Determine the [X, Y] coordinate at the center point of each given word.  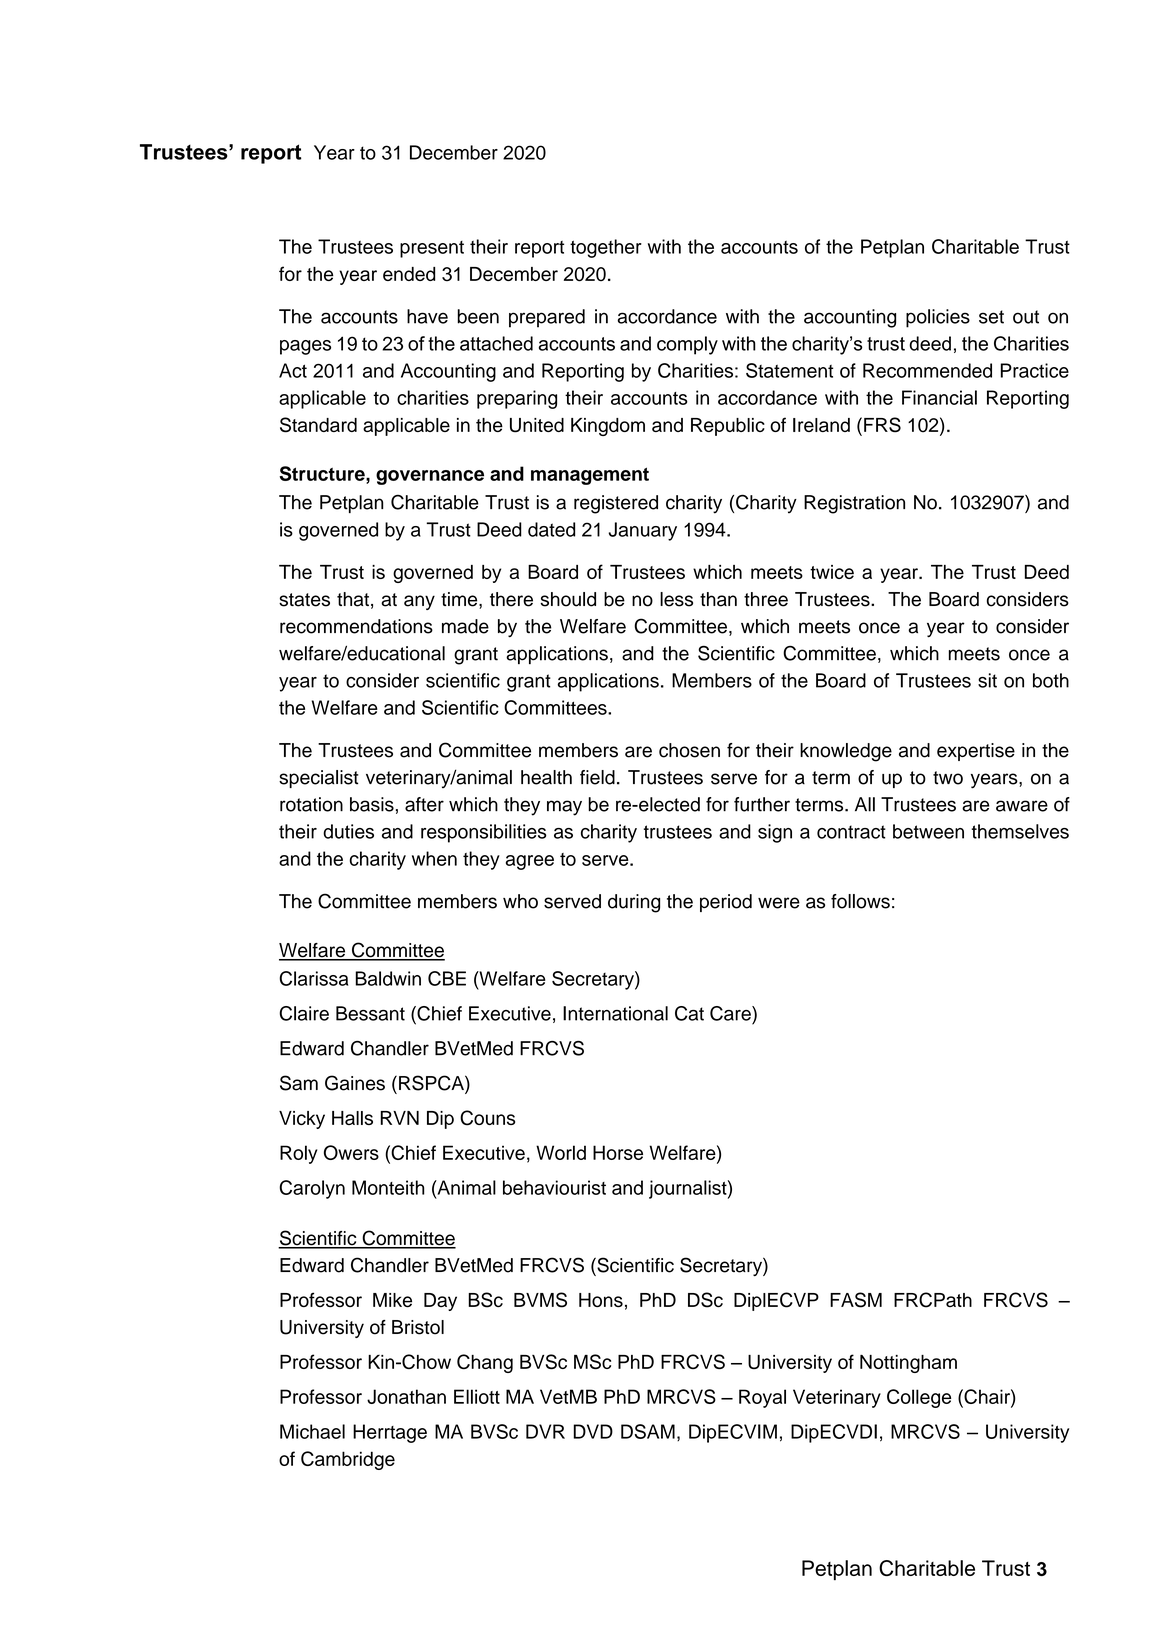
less [676, 599]
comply [687, 345]
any [419, 602]
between [928, 831]
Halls [352, 1118]
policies [938, 318]
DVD [593, 1431]
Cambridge [348, 1460]
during [634, 903]
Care [731, 1013]
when [434, 858]
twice [832, 572]
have [427, 316]
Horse [618, 1152]
